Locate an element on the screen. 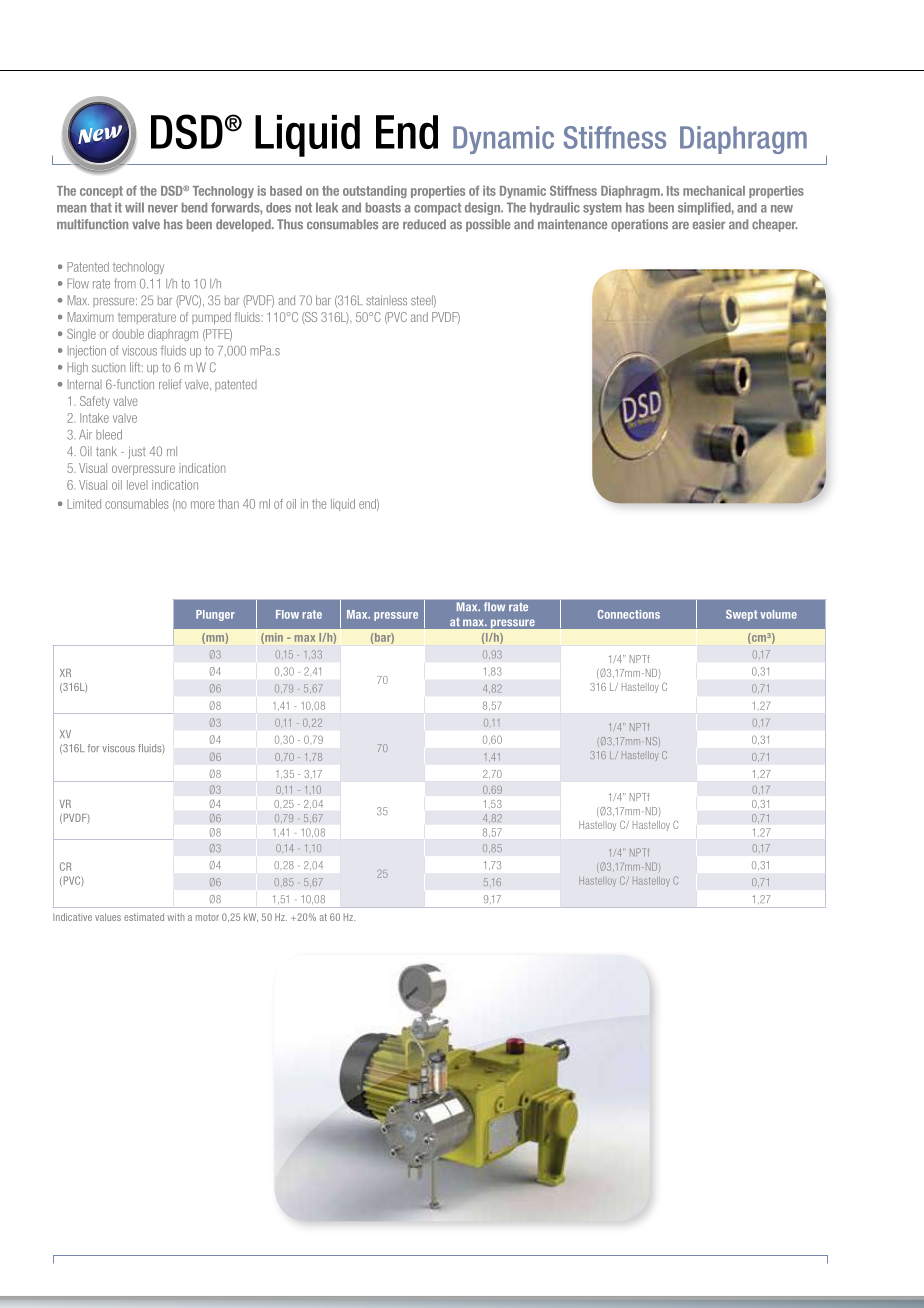 This screenshot has width=924, height=1308. volume is located at coordinates (778, 614).
